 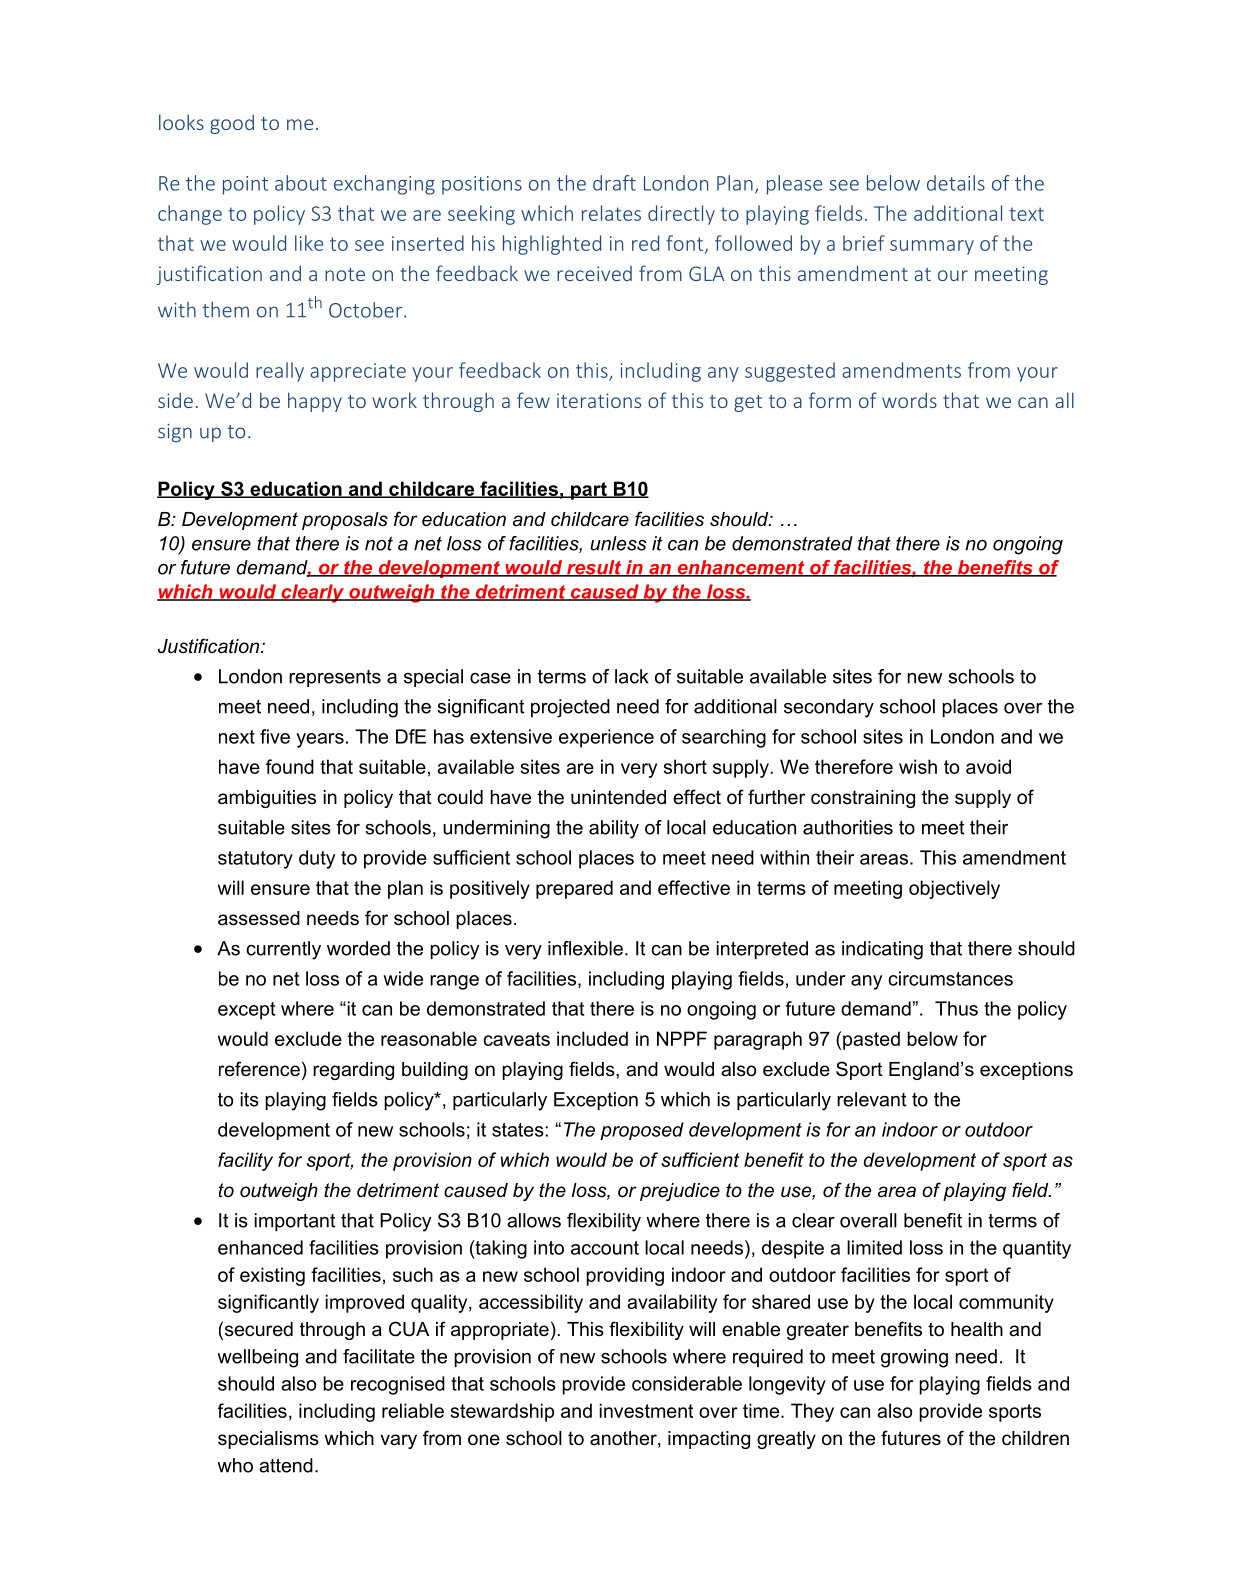 What do you see at coordinates (956, 1008) in the screenshot?
I see `Thus` at bounding box center [956, 1008].
